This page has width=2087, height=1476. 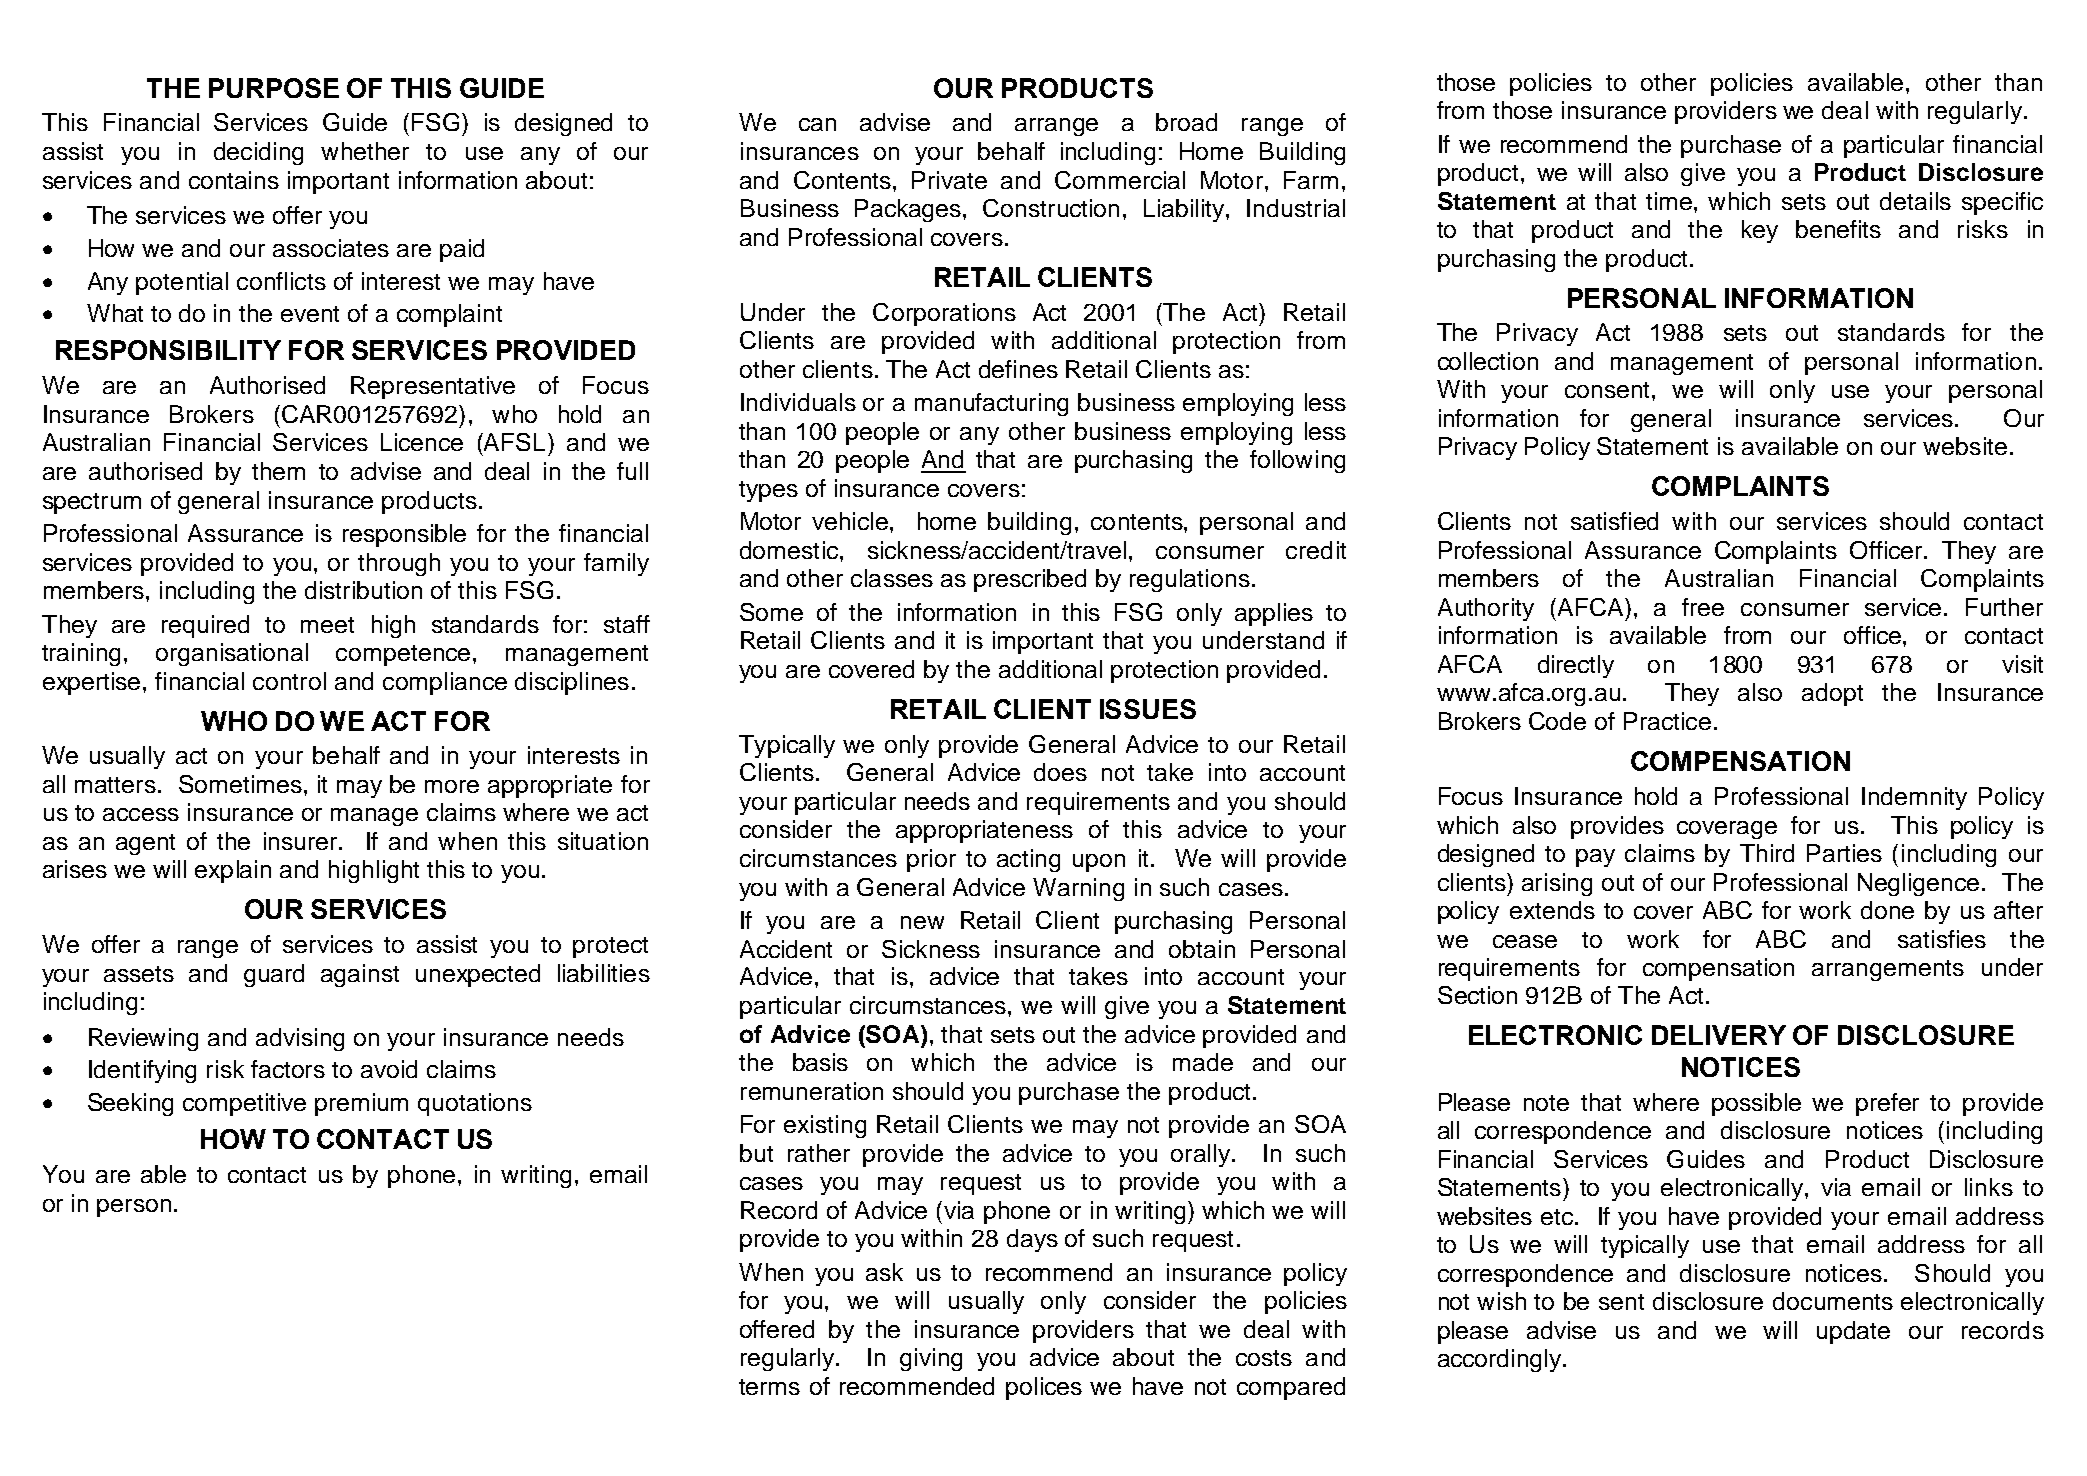 What do you see at coordinates (365, 151) in the page?
I see `whether` at bounding box center [365, 151].
